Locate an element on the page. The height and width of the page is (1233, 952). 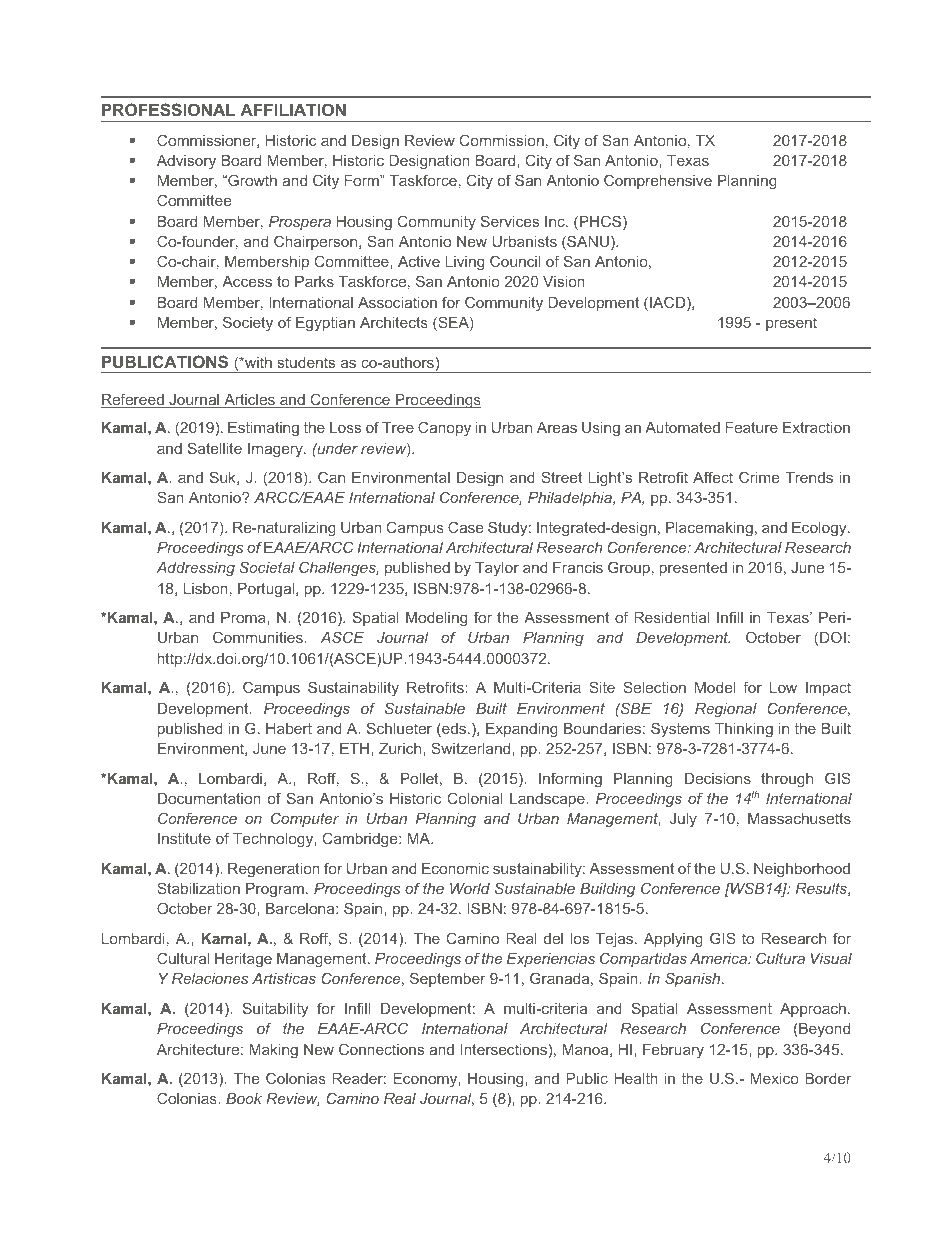
with is located at coordinates (257, 362).
